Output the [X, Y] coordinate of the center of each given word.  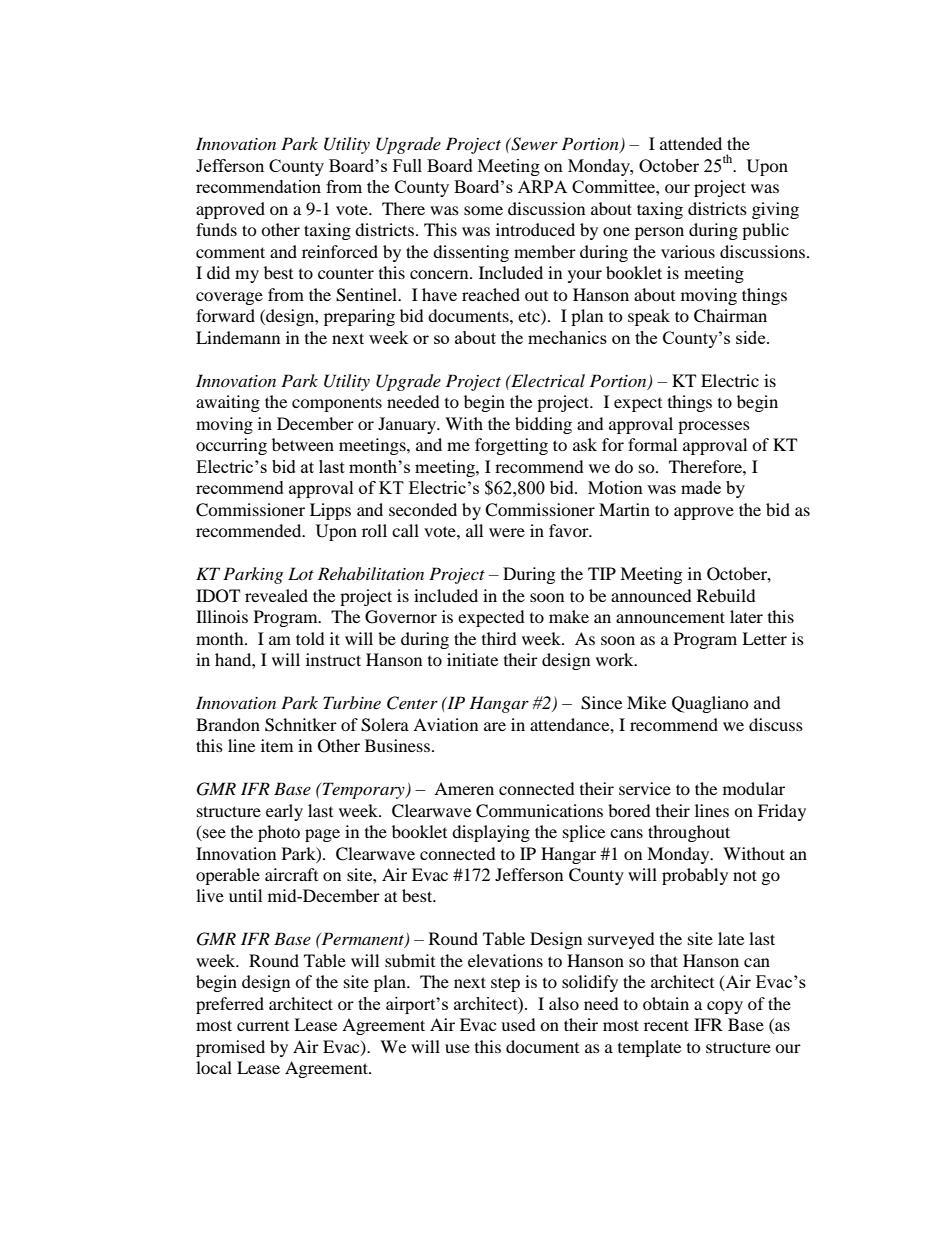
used [518, 1024]
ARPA [542, 186]
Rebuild [726, 595]
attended [691, 143]
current [263, 1026]
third [499, 638]
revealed [276, 595]
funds [216, 229]
